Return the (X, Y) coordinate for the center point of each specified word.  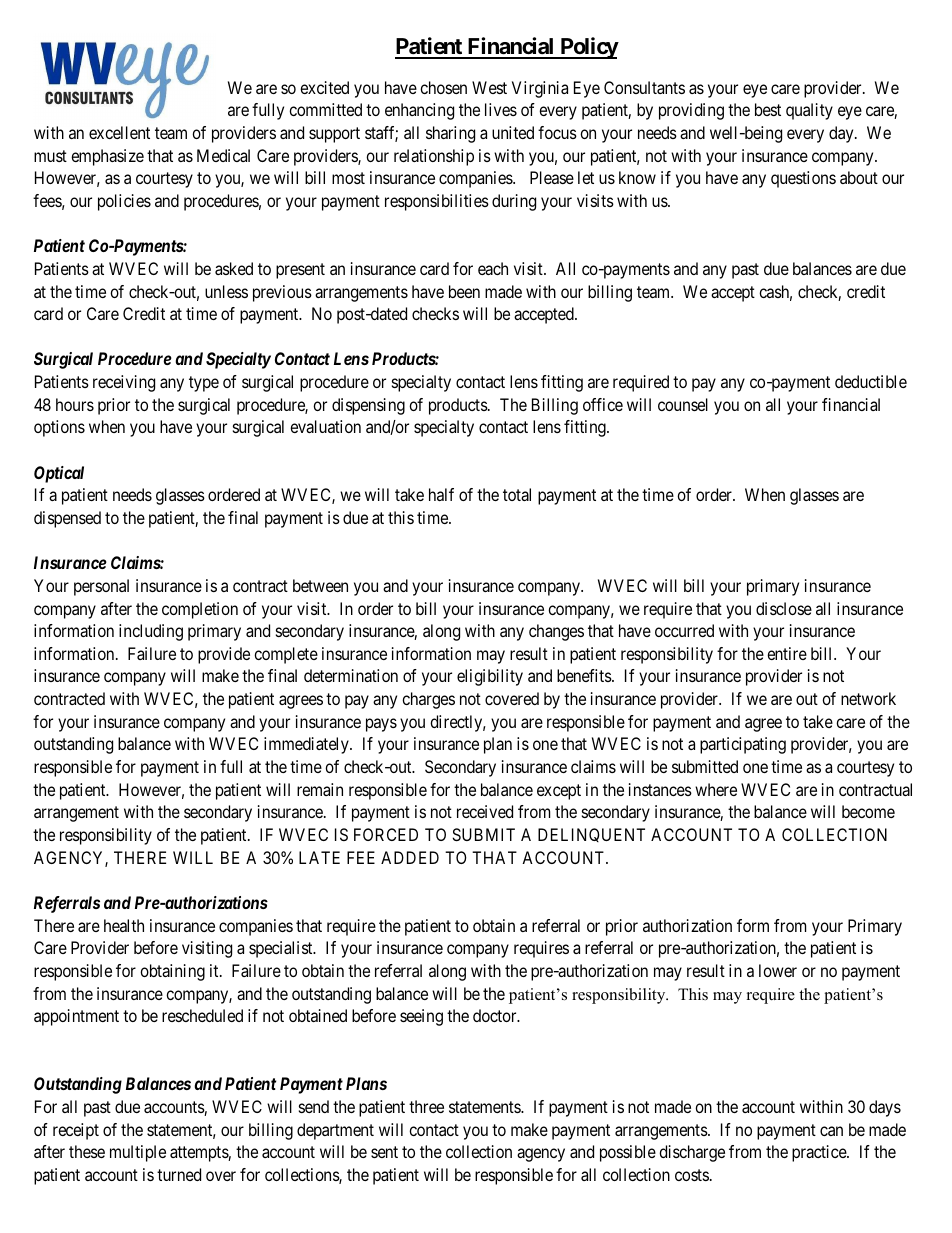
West (489, 87)
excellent (119, 132)
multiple (138, 1153)
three (426, 1106)
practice (820, 1153)
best (768, 109)
